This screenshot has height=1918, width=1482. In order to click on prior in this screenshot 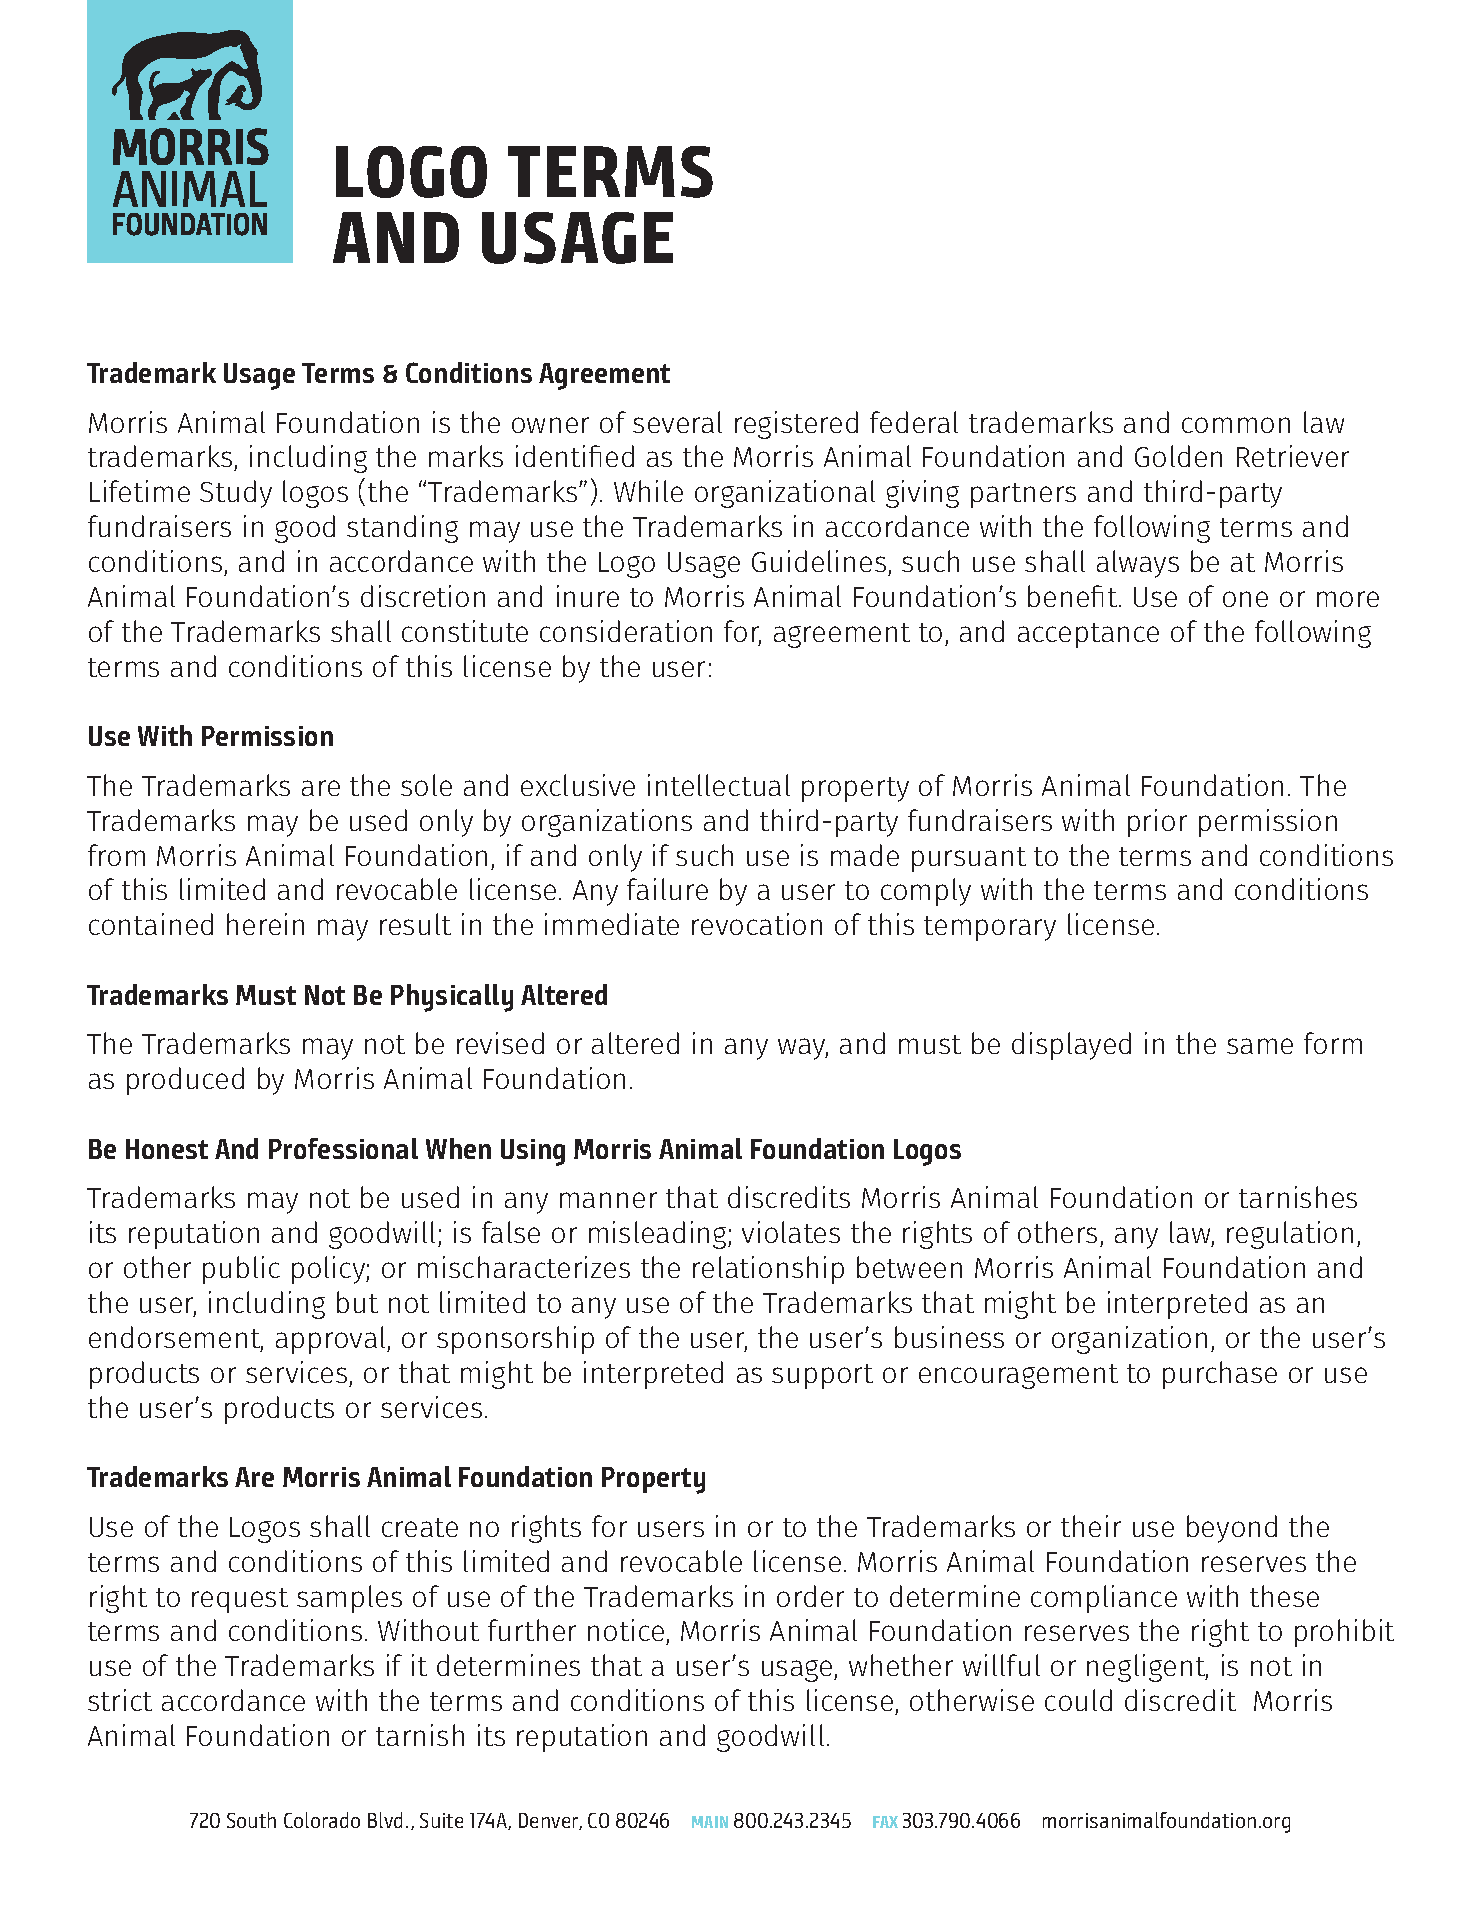, I will do `click(1157, 823)`.
